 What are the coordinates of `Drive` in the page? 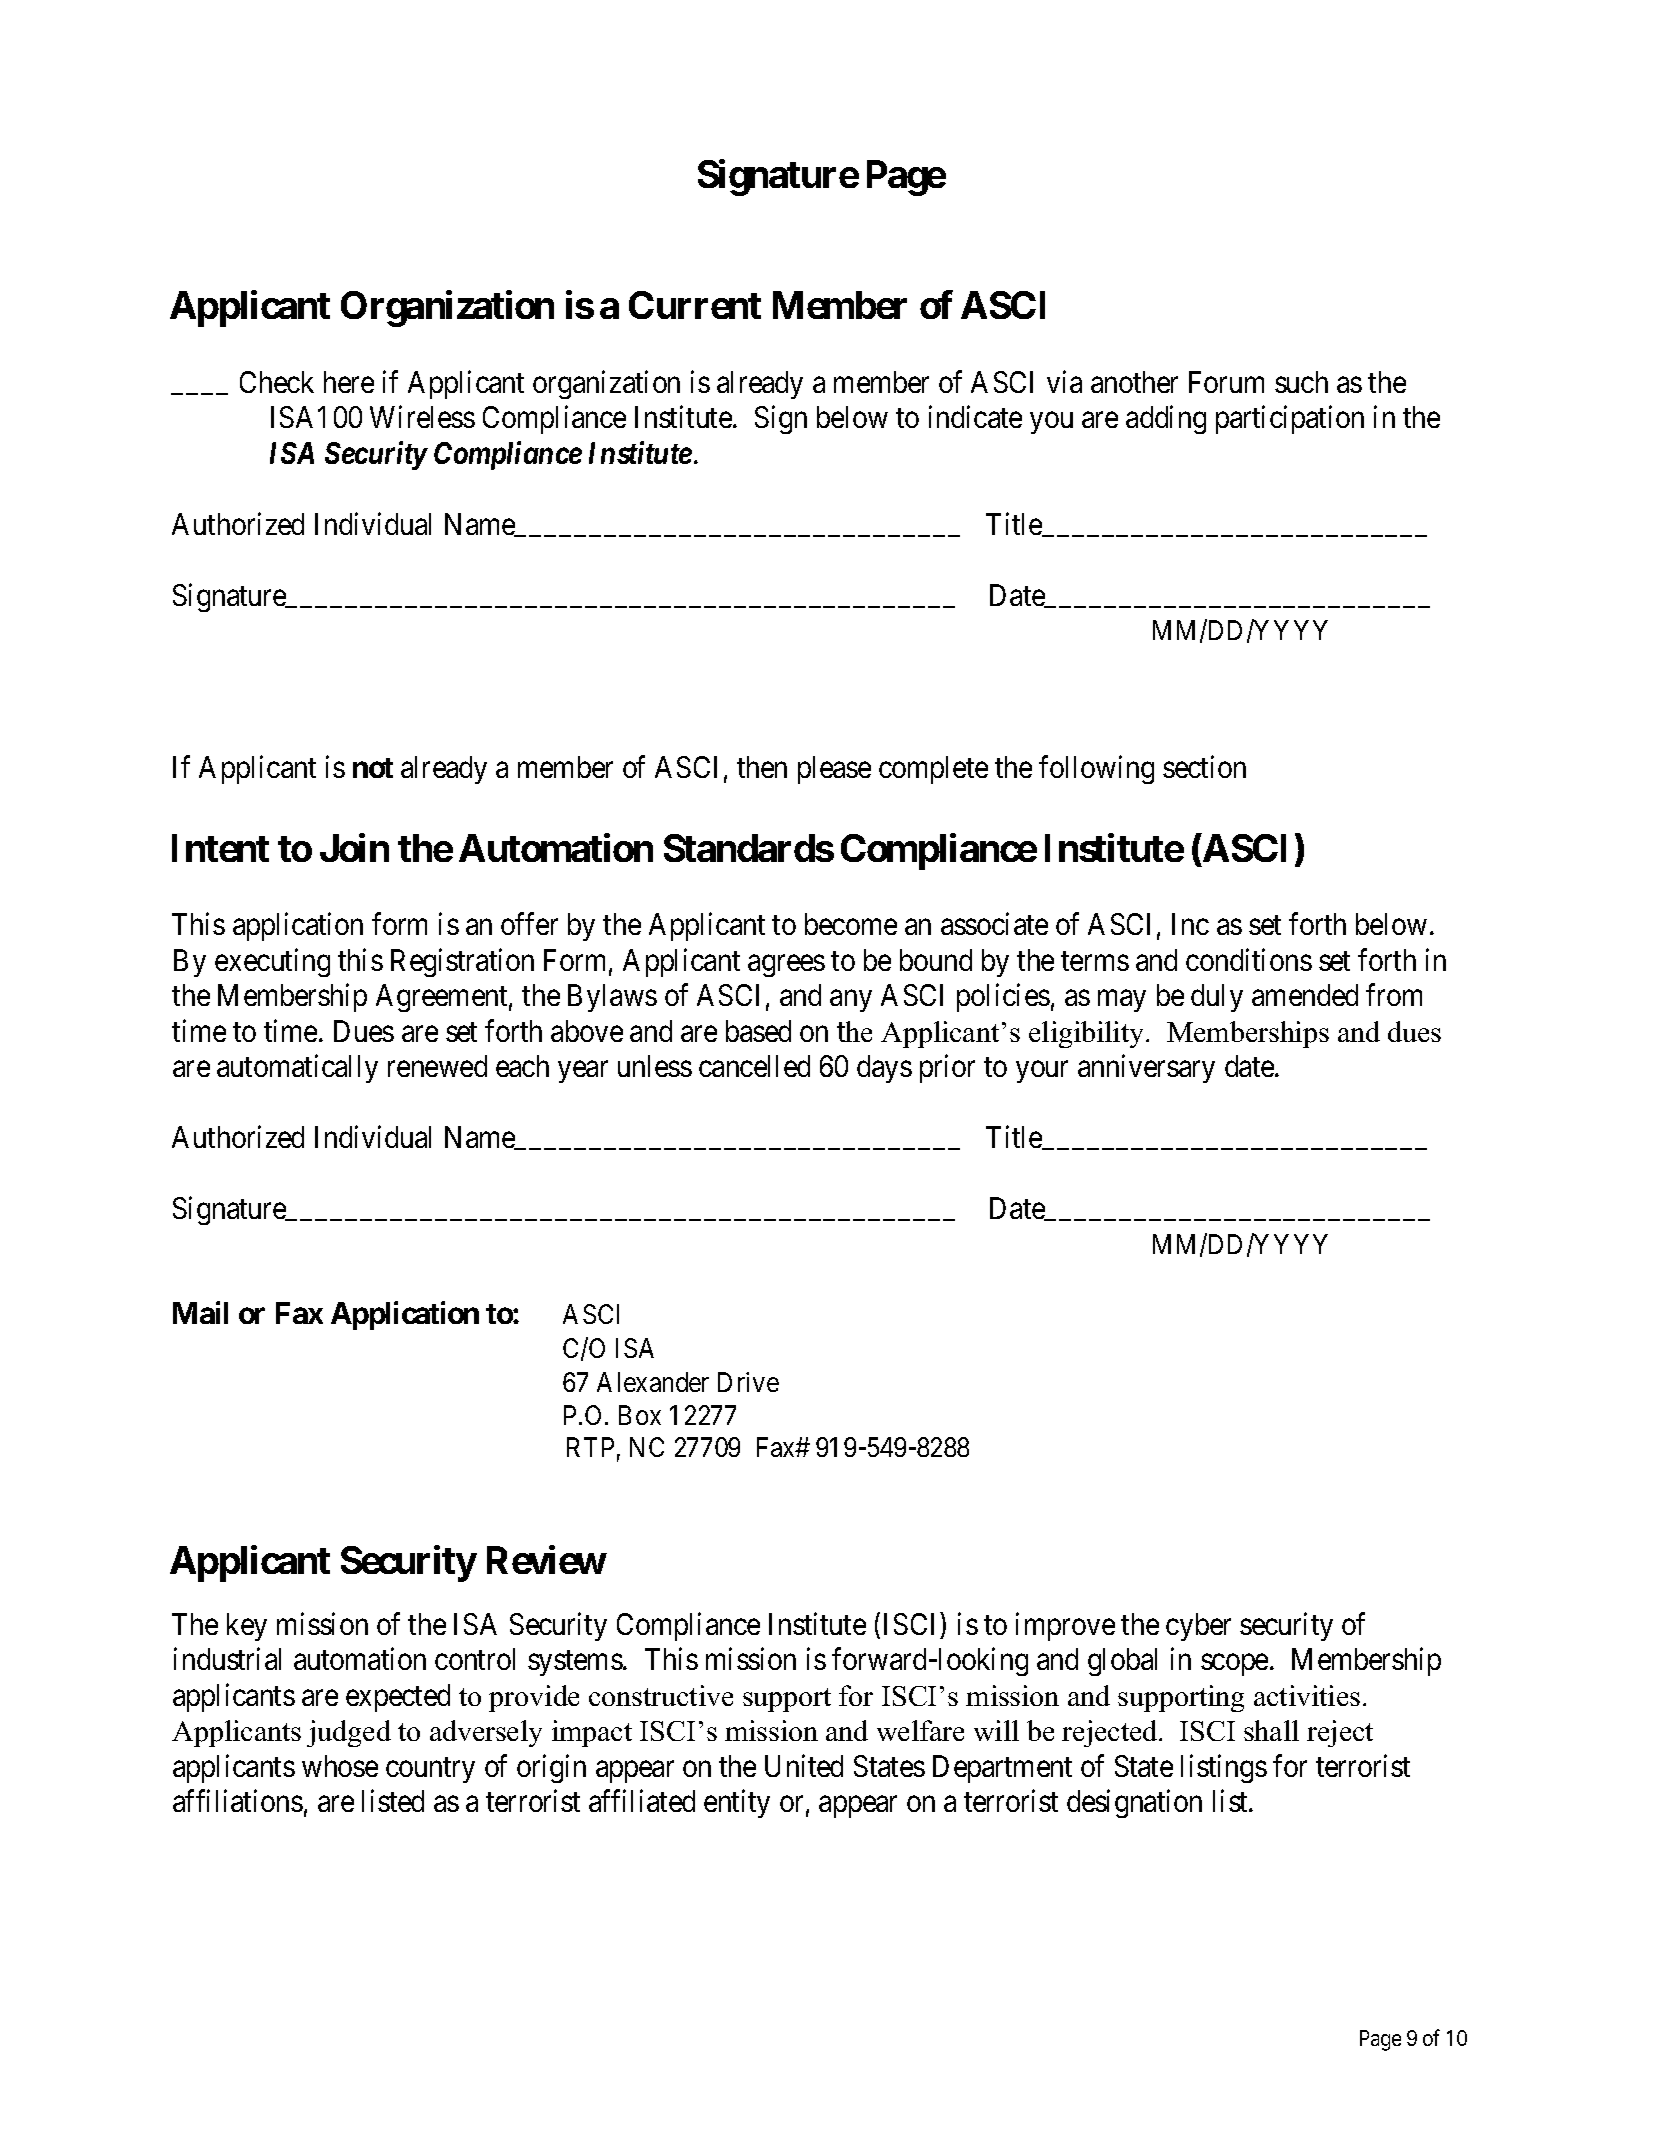 It's located at (748, 1382).
